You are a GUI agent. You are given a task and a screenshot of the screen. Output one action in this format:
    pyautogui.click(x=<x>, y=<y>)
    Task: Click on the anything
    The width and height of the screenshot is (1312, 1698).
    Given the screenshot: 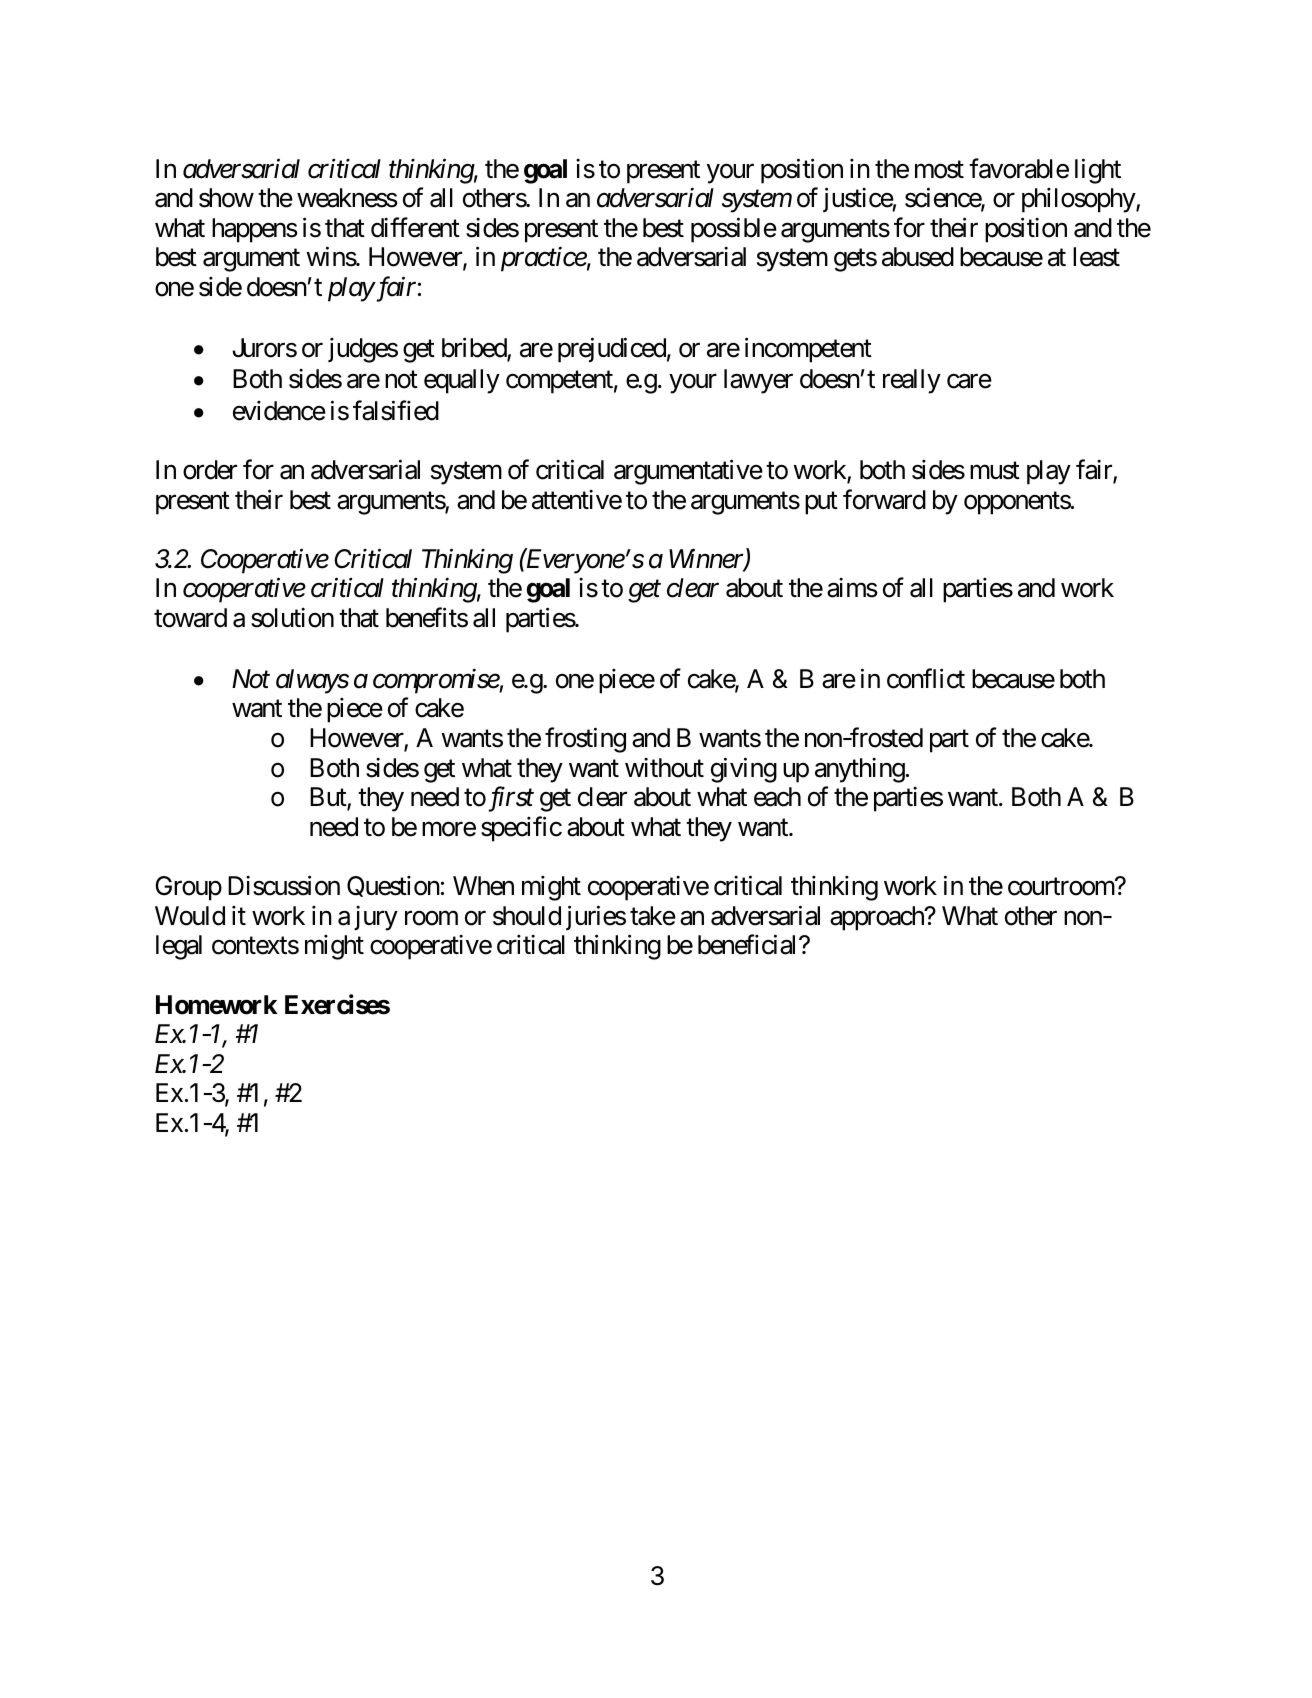 What is the action you would take?
    pyautogui.click(x=860, y=770)
